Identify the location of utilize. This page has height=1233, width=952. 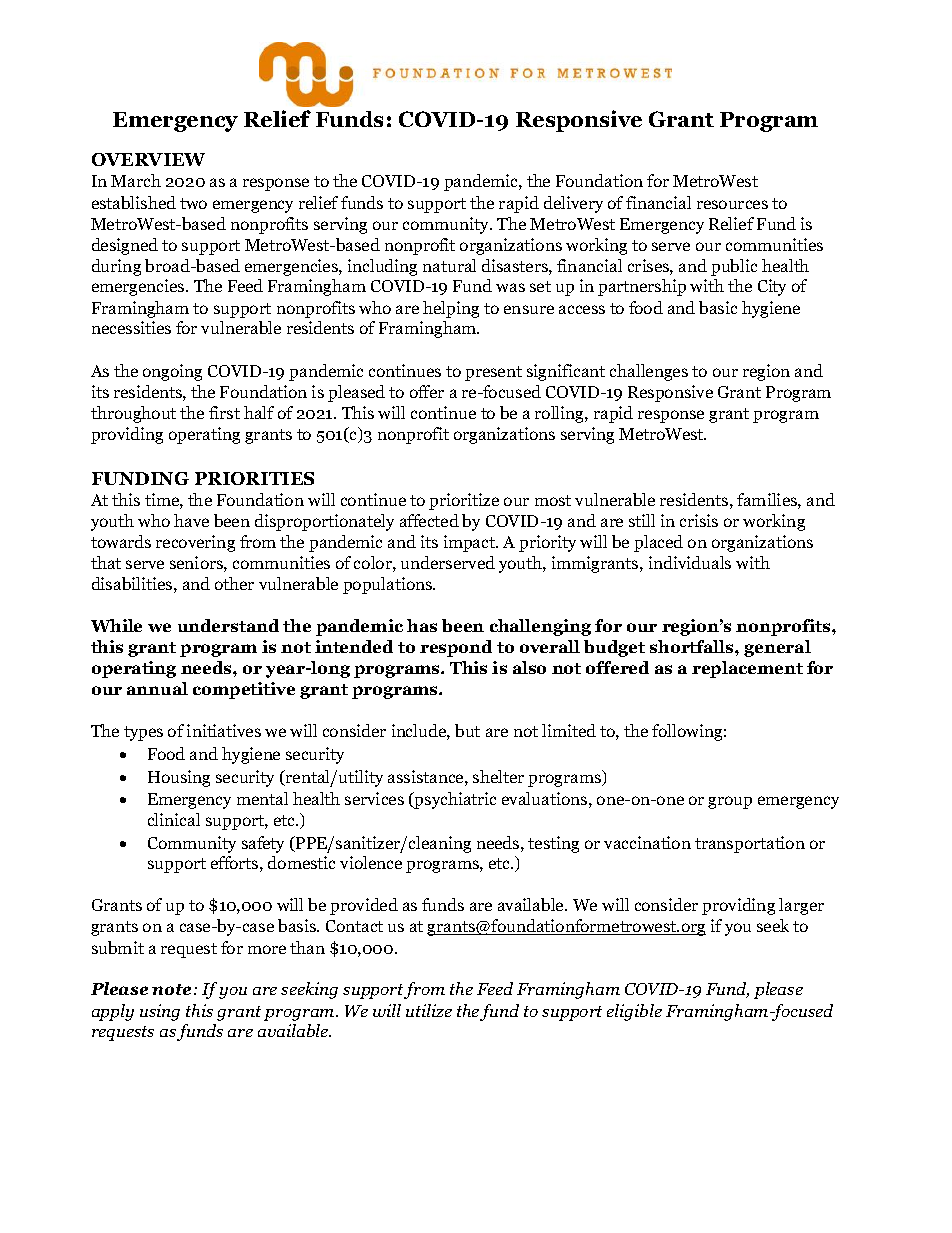
(429, 1010).
